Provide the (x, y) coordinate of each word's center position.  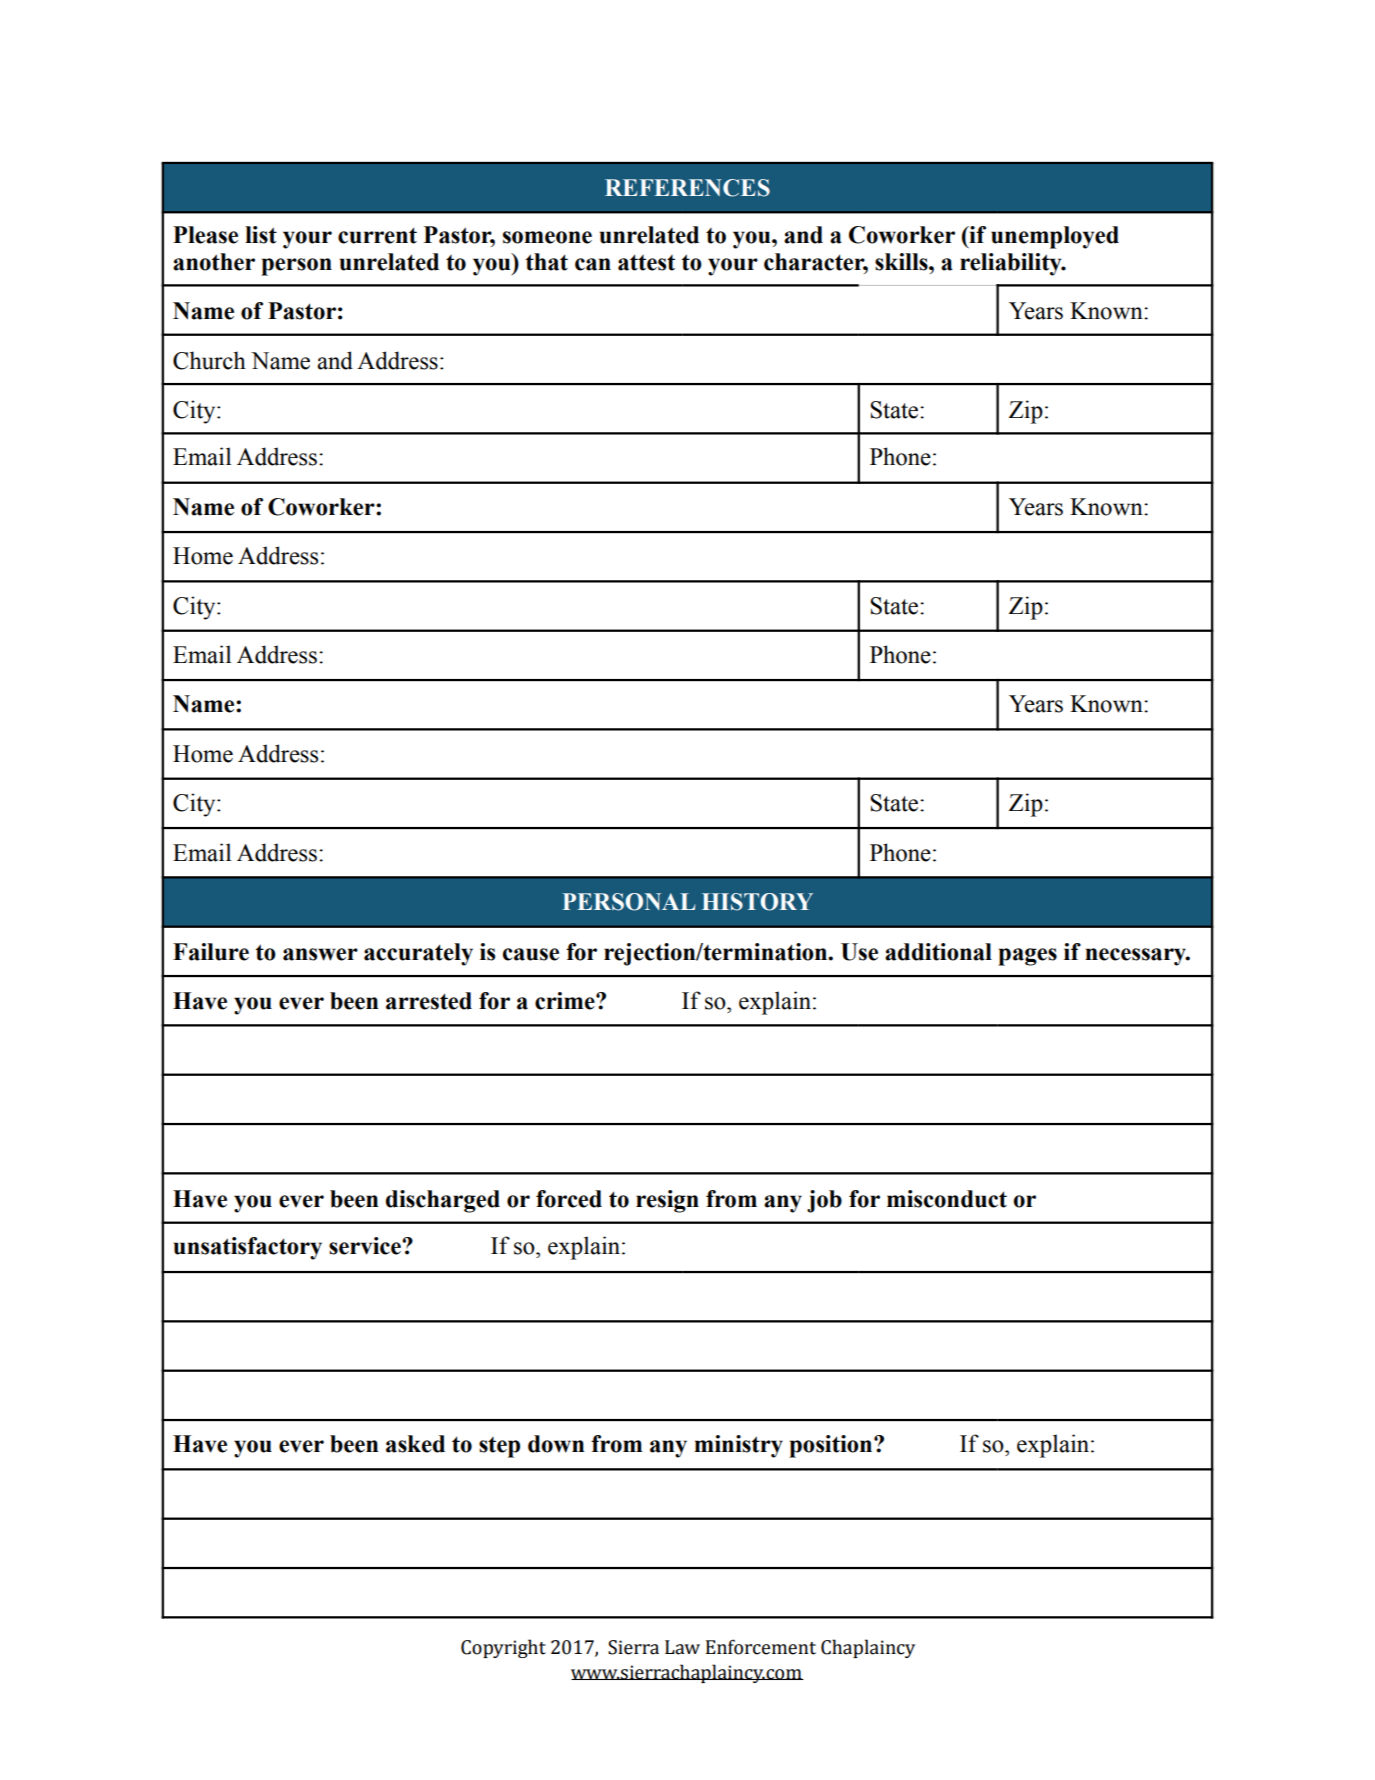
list (261, 235)
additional (938, 952)
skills (902, 262)
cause (531, 954)
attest (646, 262)
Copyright (503, 1648)
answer (320, 954)
